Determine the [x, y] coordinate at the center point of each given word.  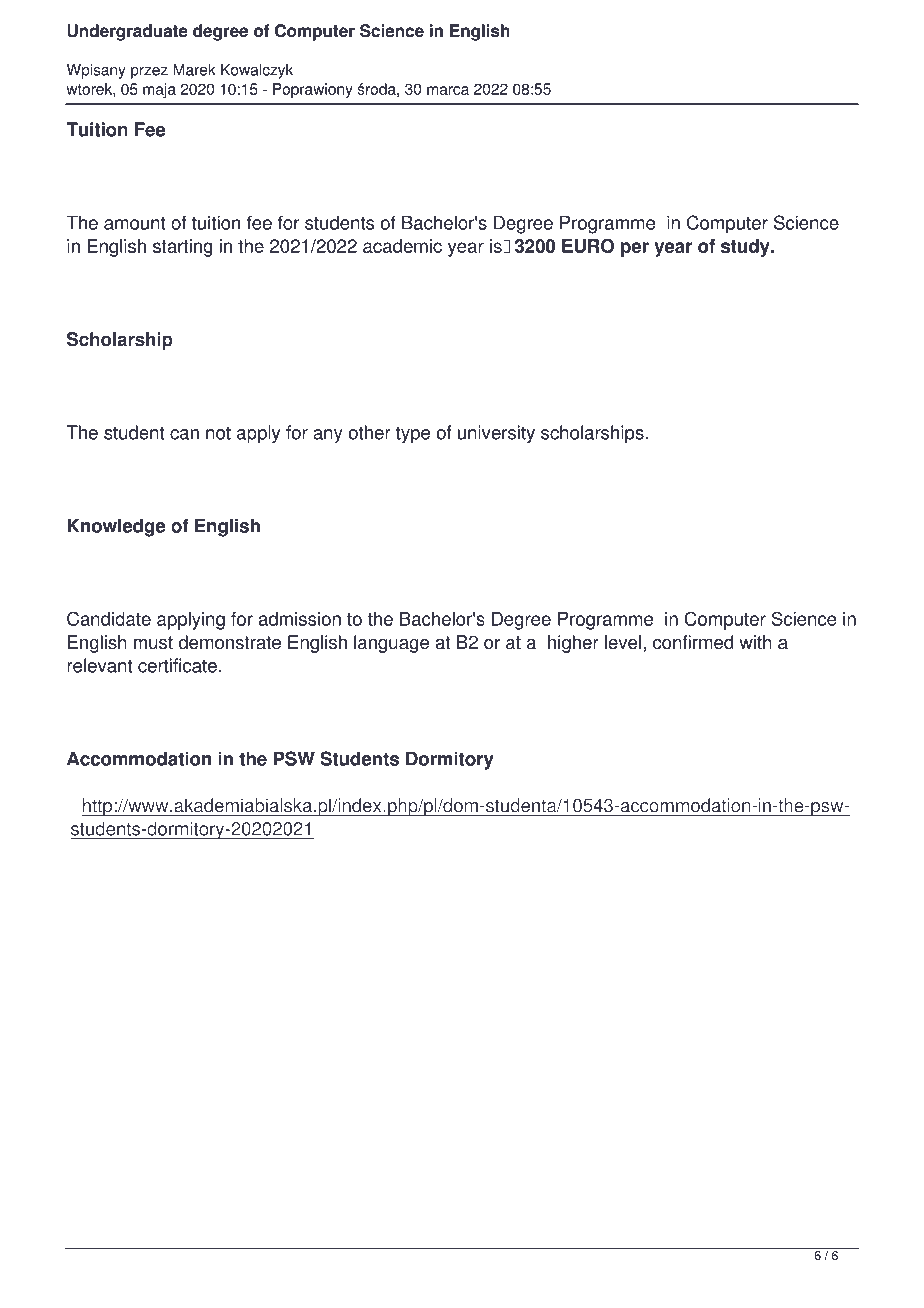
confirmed [693, 642]
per [635, 249]
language [391, 644]
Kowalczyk [257, 71]
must [153, 643]
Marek [194, 70]
